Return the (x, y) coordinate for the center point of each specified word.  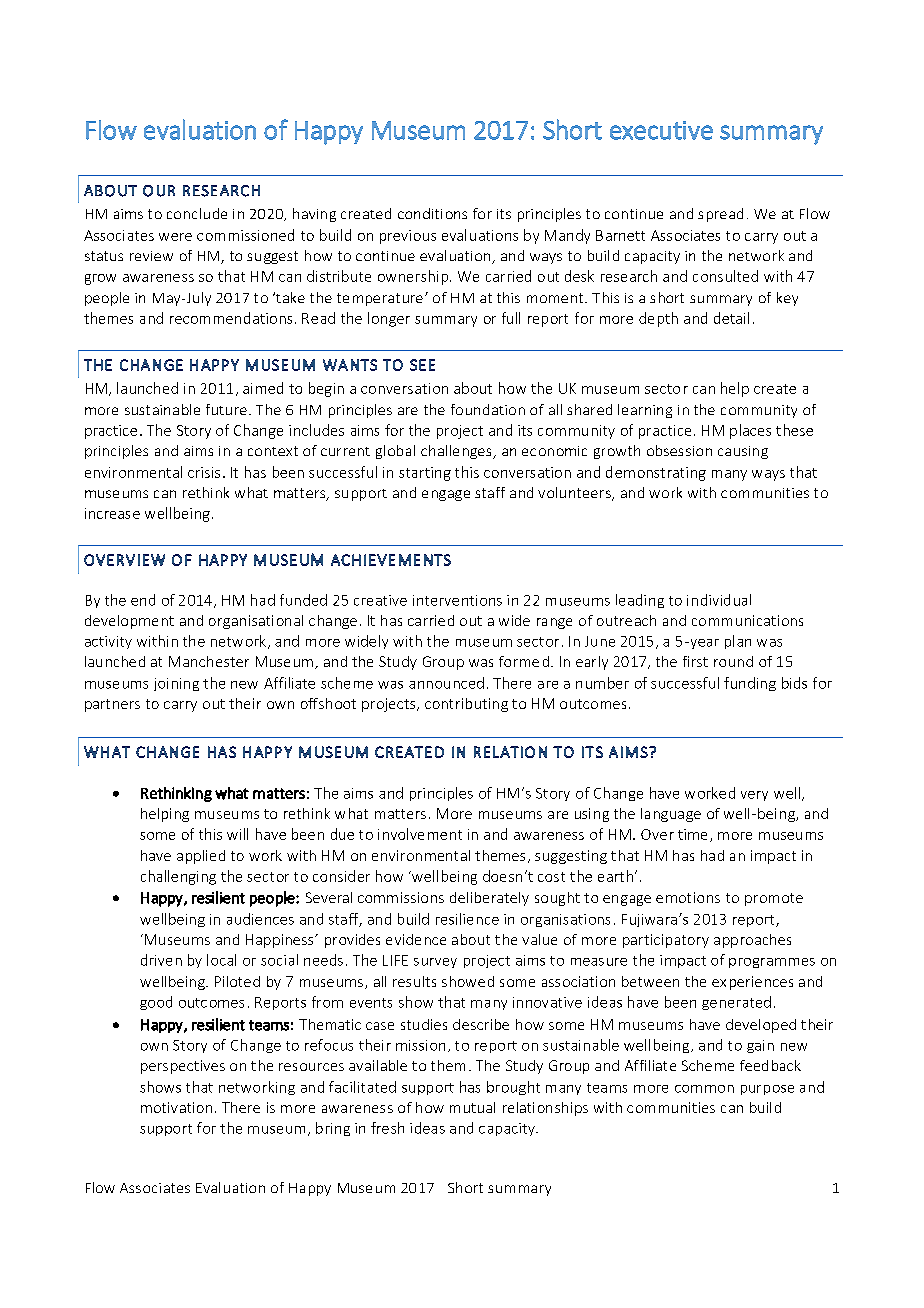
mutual (472, 1107)
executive (661, 130)
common (704, 1089)
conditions (432, 213)
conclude (197, 213)
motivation (176, 1107)
